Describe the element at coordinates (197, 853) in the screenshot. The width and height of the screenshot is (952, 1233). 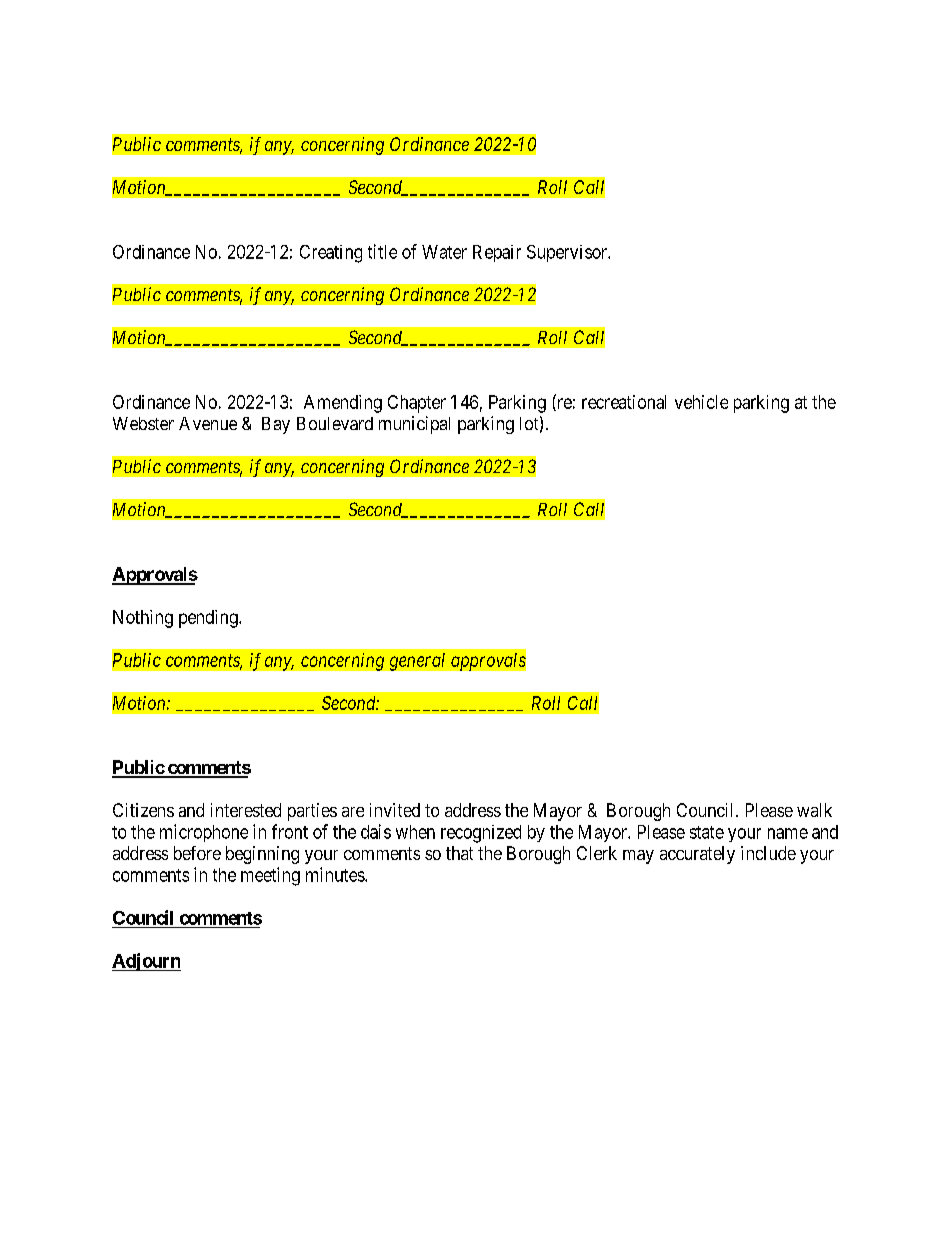
I see `before` at that location.
